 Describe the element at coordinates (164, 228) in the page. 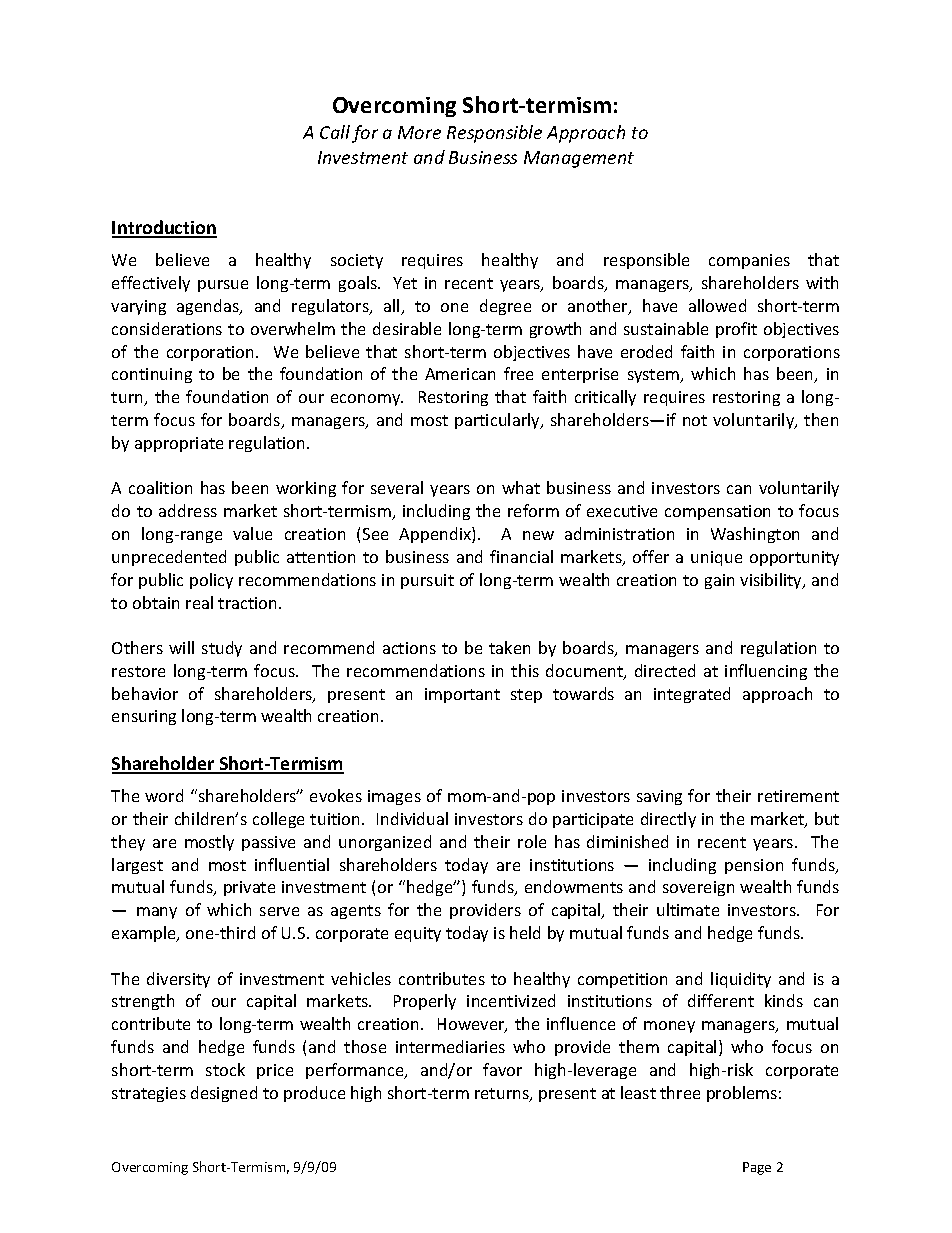

I see `Introduction` at that location.
